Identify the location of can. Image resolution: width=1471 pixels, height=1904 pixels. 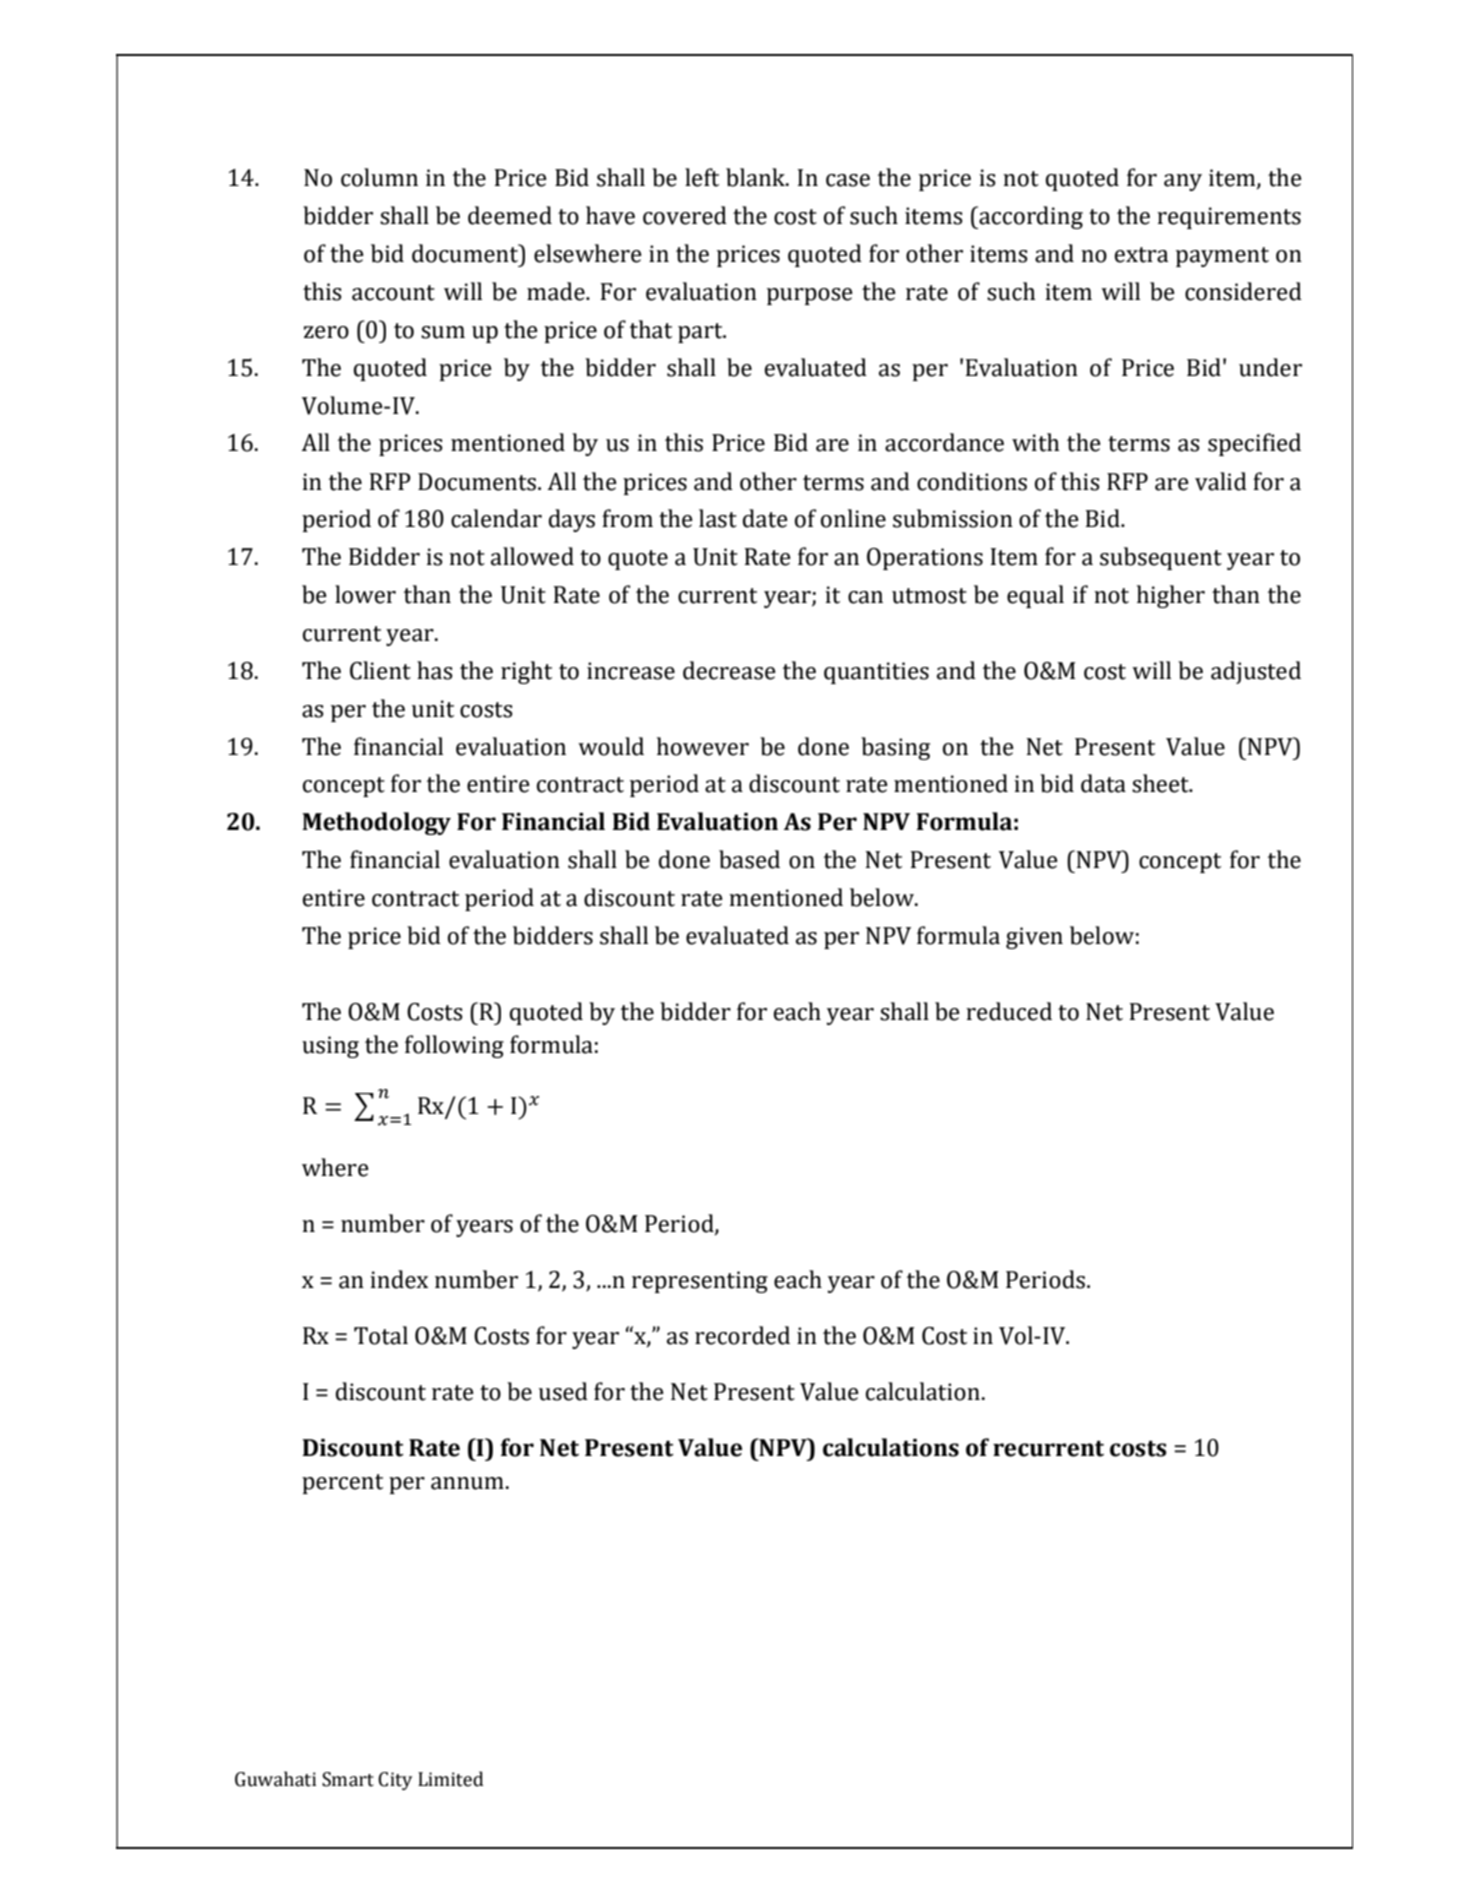
(865, 597).
